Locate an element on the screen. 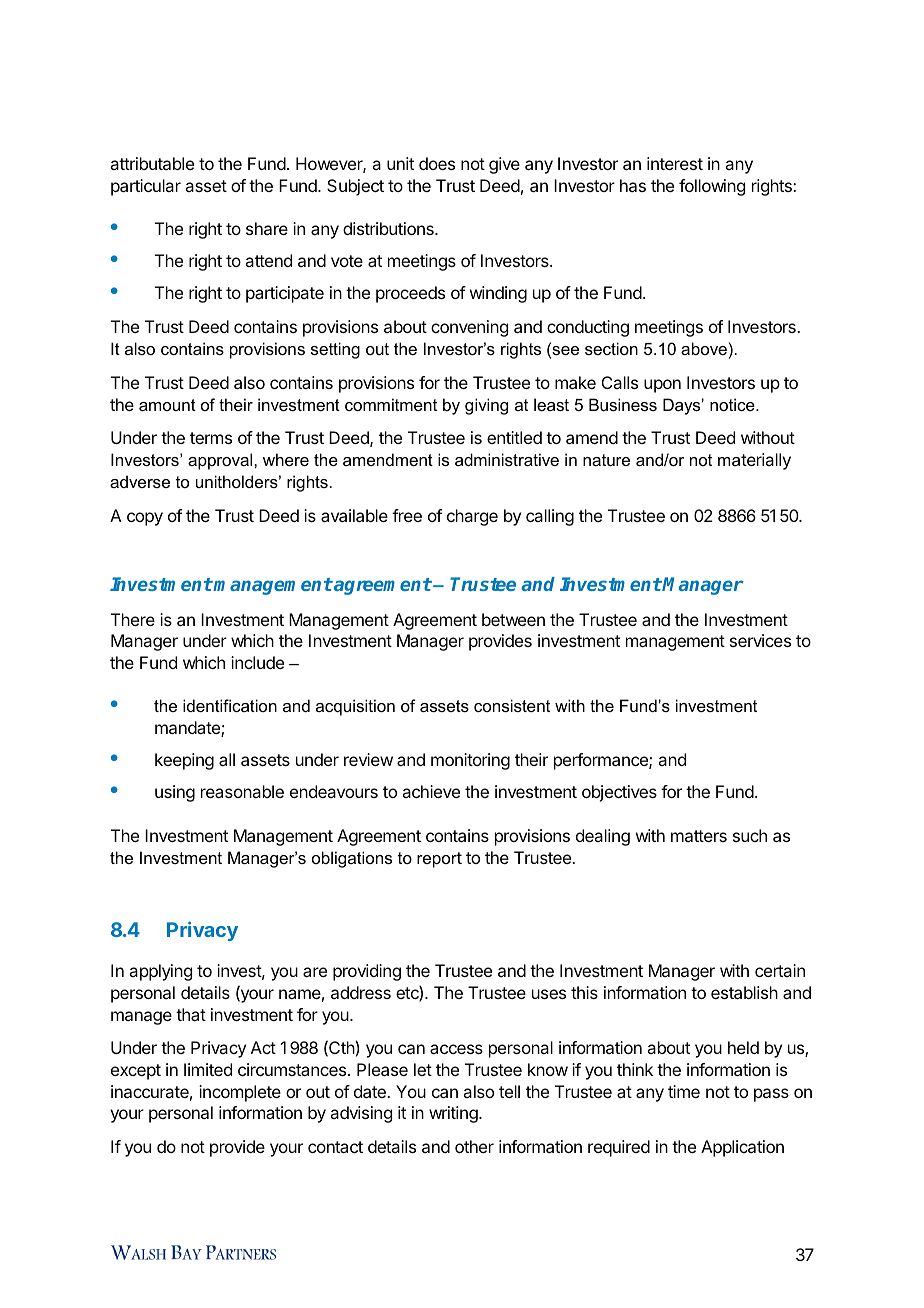 The width and height of the screenshot is (924, 1308). particular is located at coordinates (146, 187).
